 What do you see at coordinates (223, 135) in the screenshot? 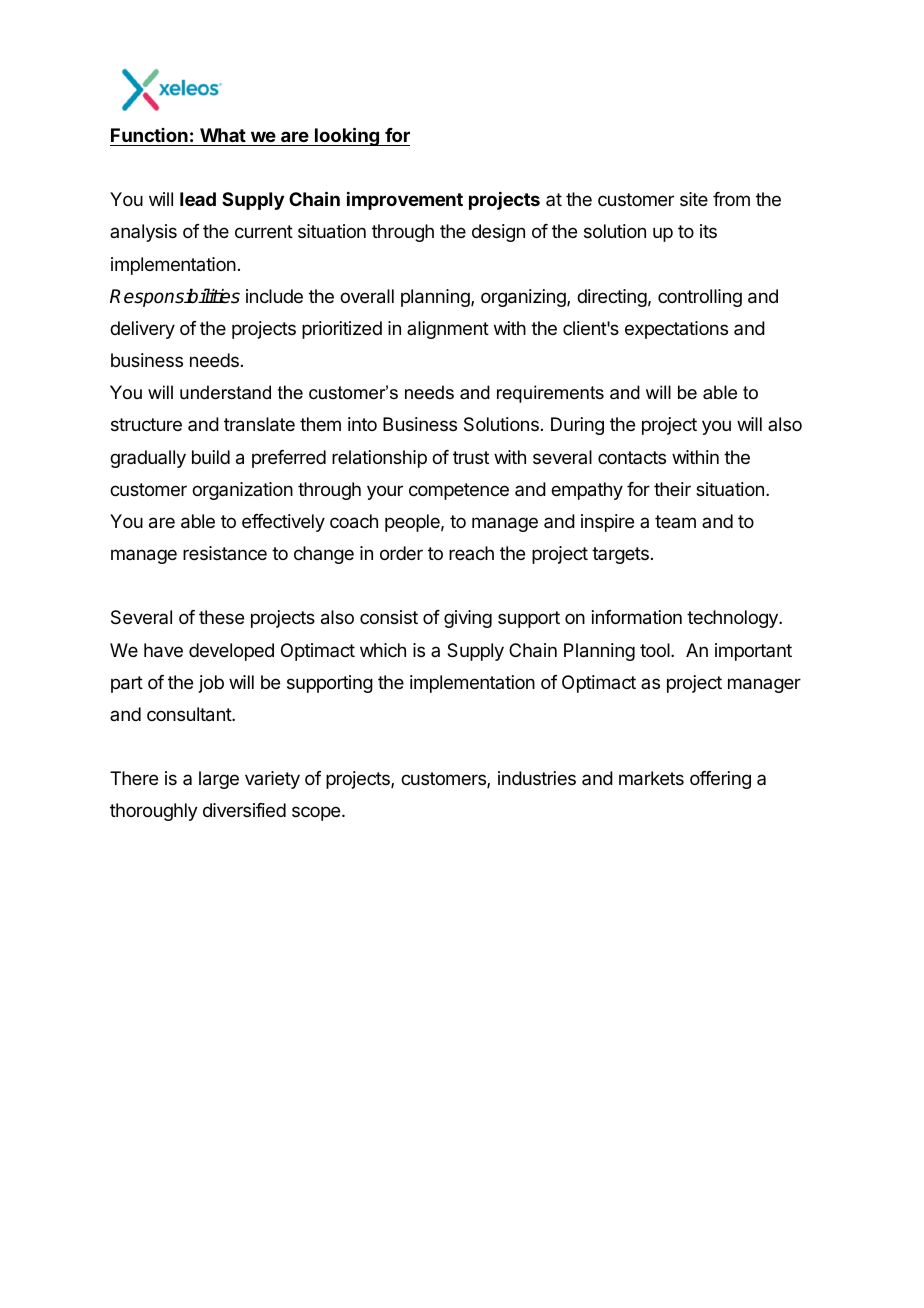
I see `What` at bounding box center [223, 135].
